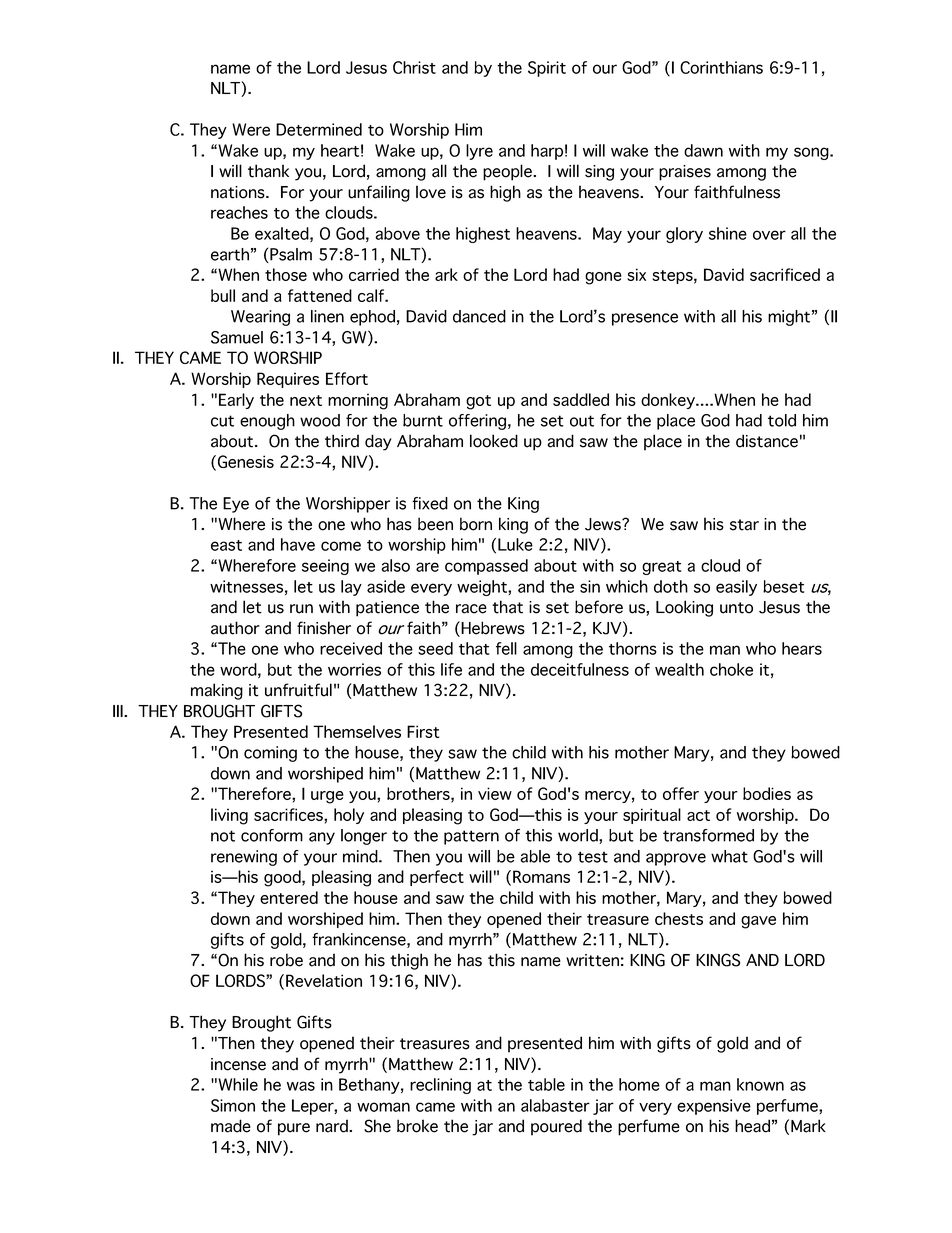  Describe the element at coordinates (714, 1107) in the screenshot. I see `expensive` at that location.
